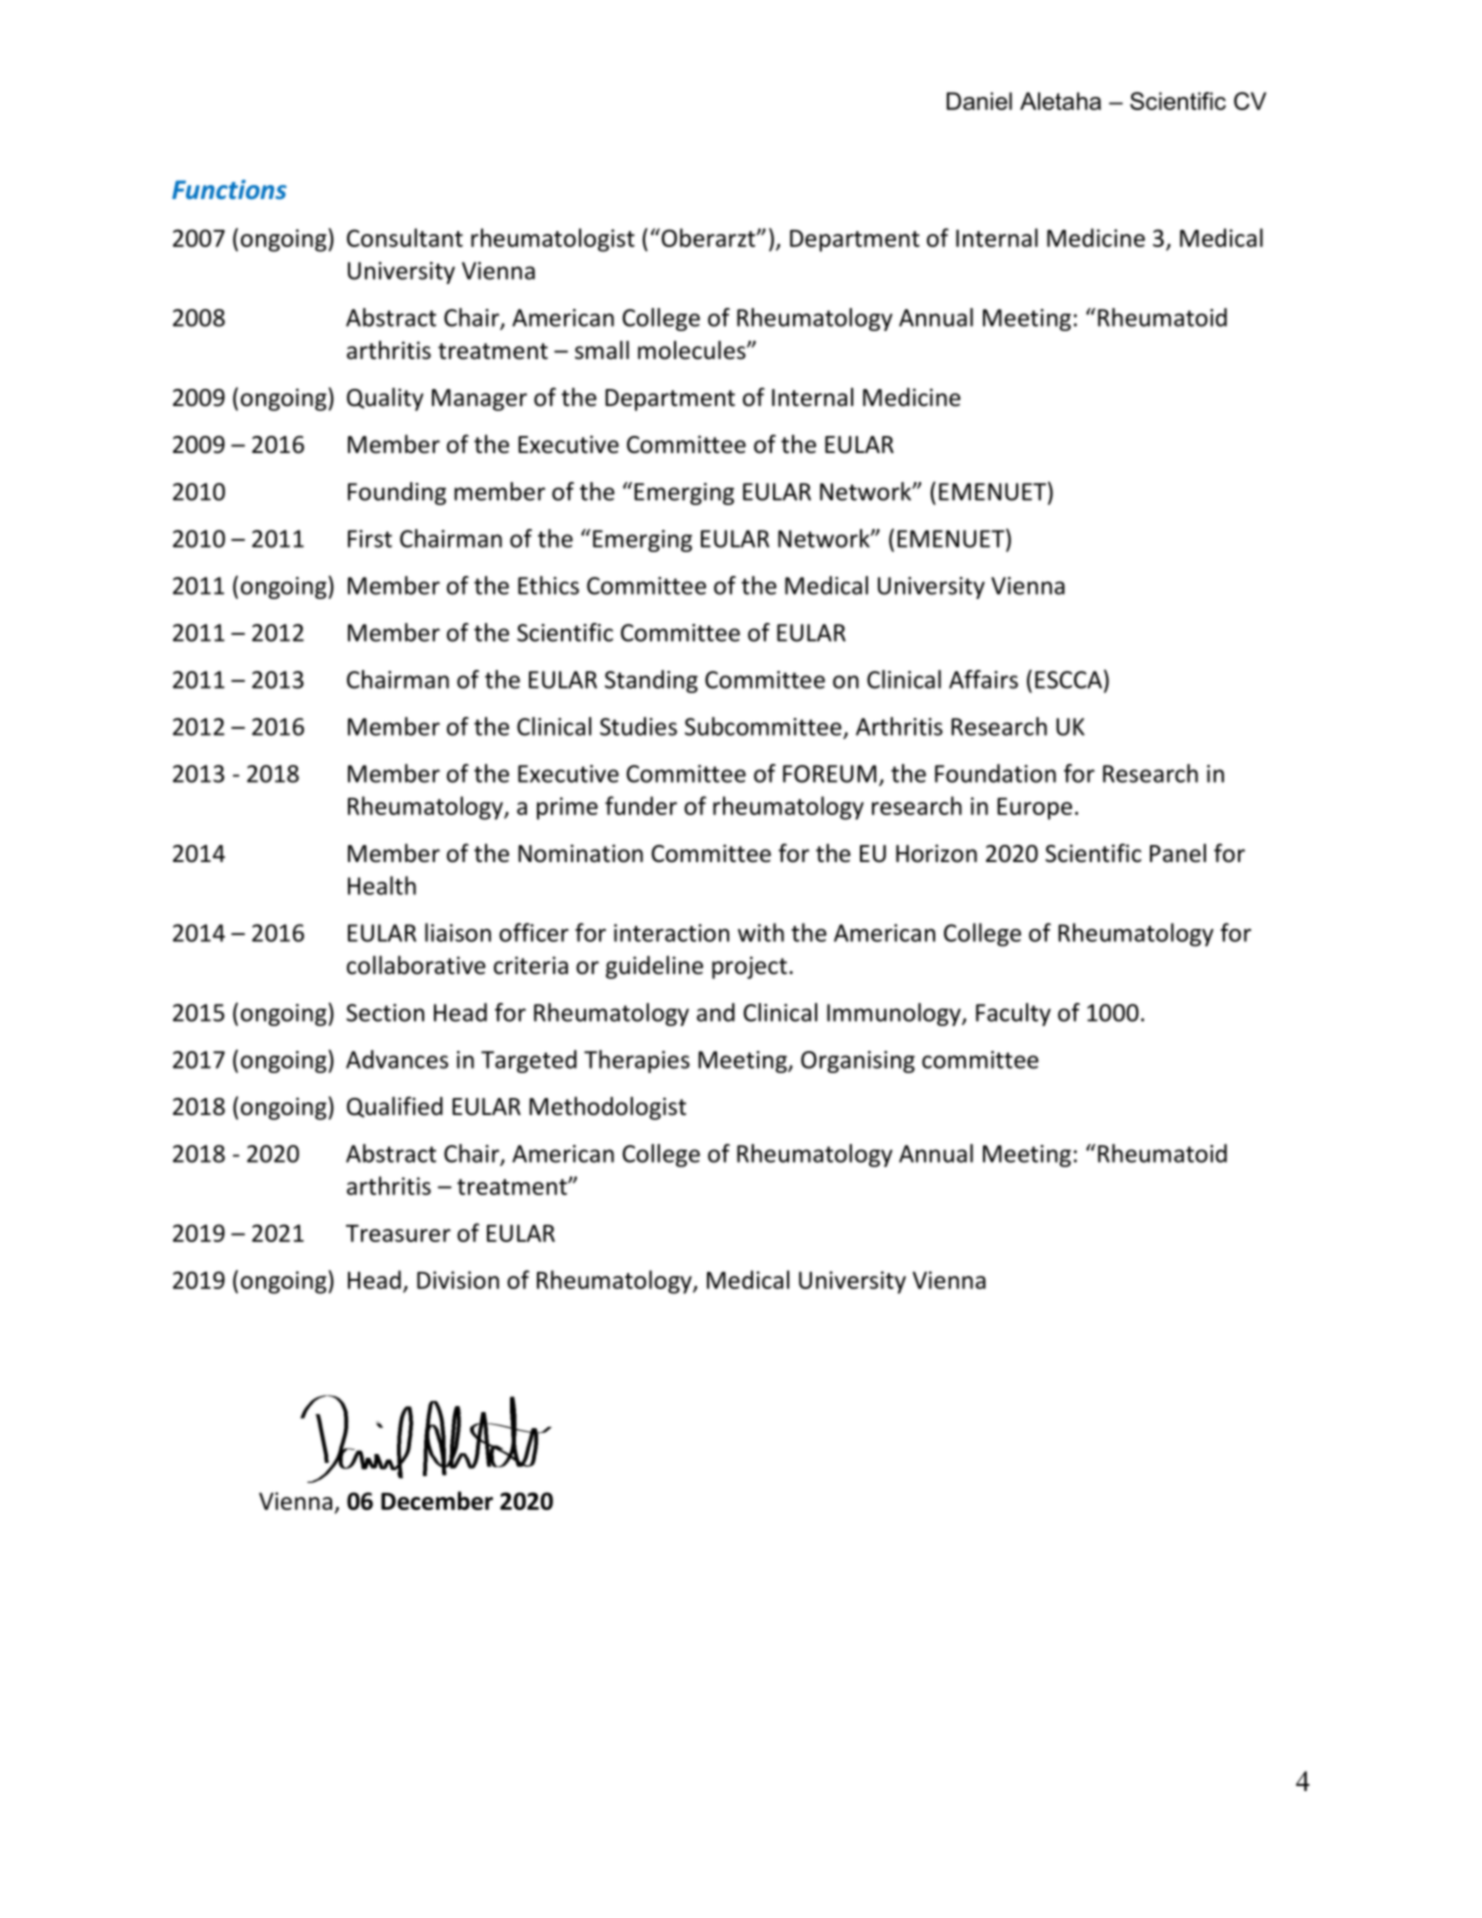 The width and height of the screenshot is (1482, 1918). I want to click on funder, so click(641, 805).
